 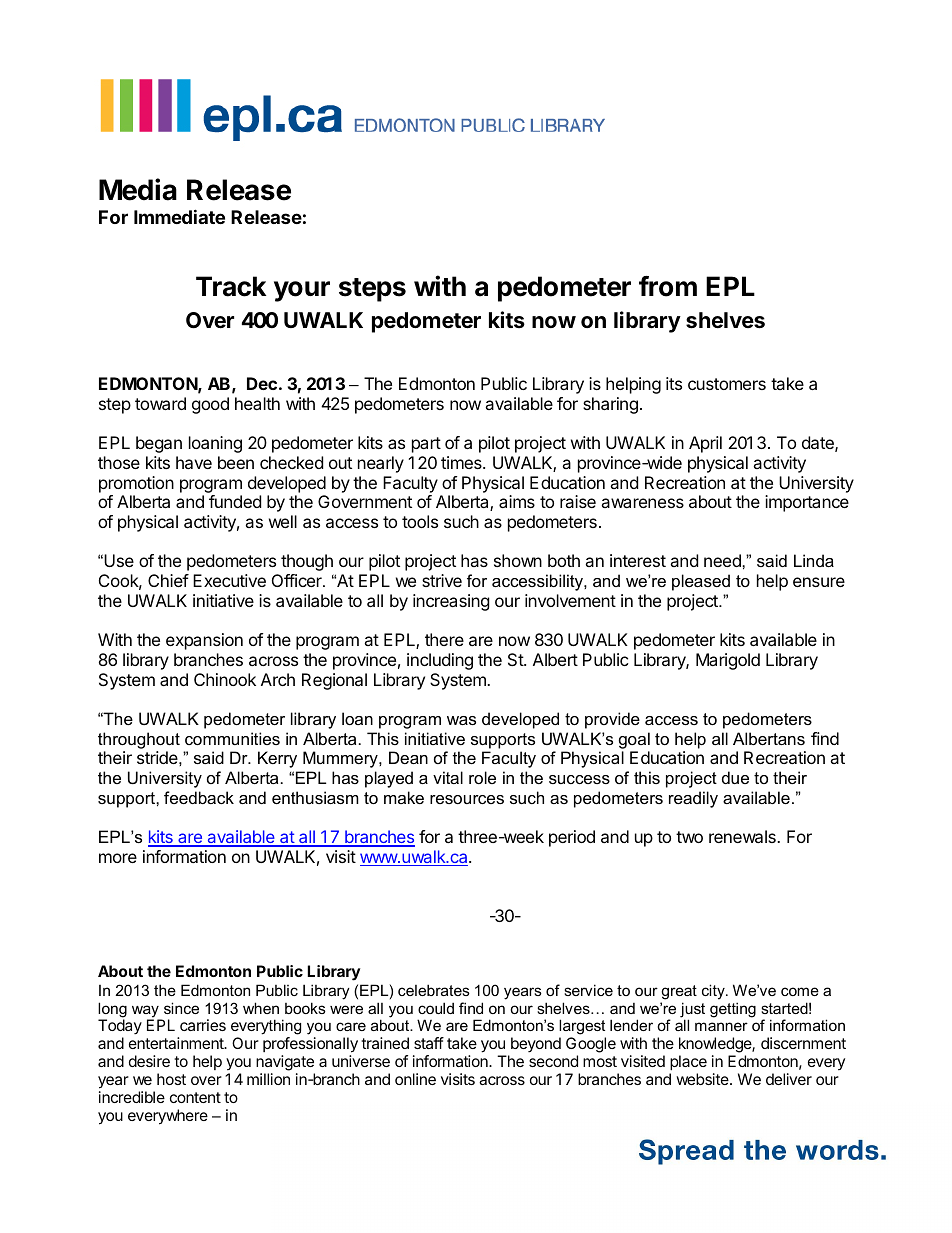 What do you see at coordinates (714, 992) in the screenshot?
I see `city` at bounding box center [714, 992].
